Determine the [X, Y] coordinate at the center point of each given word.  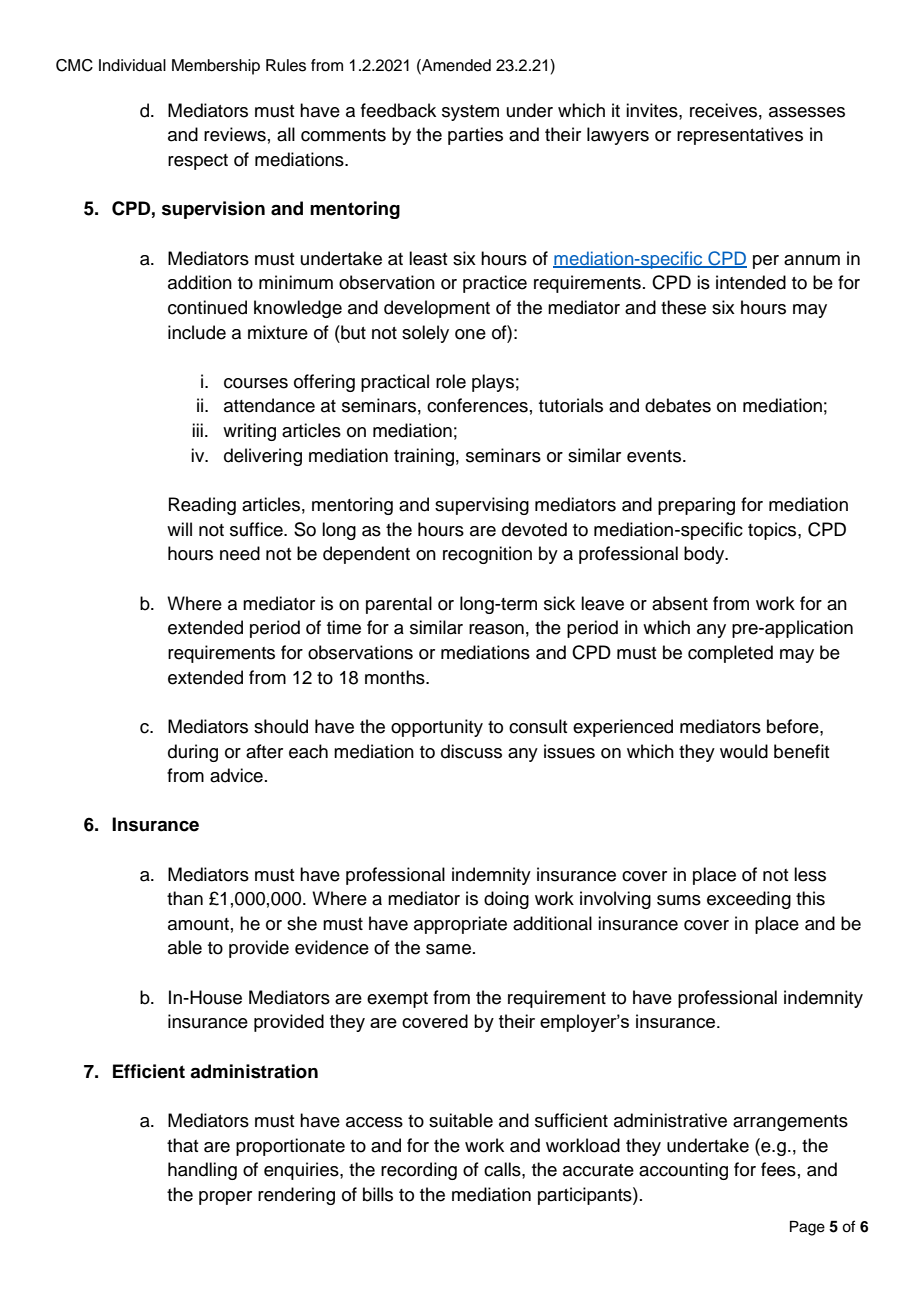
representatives [740, 136]
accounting [683, 1171]
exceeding [749, 900]
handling [202, 1171]
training [424, 457]
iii [197, 430]
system [470, 113]
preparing [696, 506]
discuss [471, 751]
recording [419, 1171]
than [185, 898]
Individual [132, 65]
